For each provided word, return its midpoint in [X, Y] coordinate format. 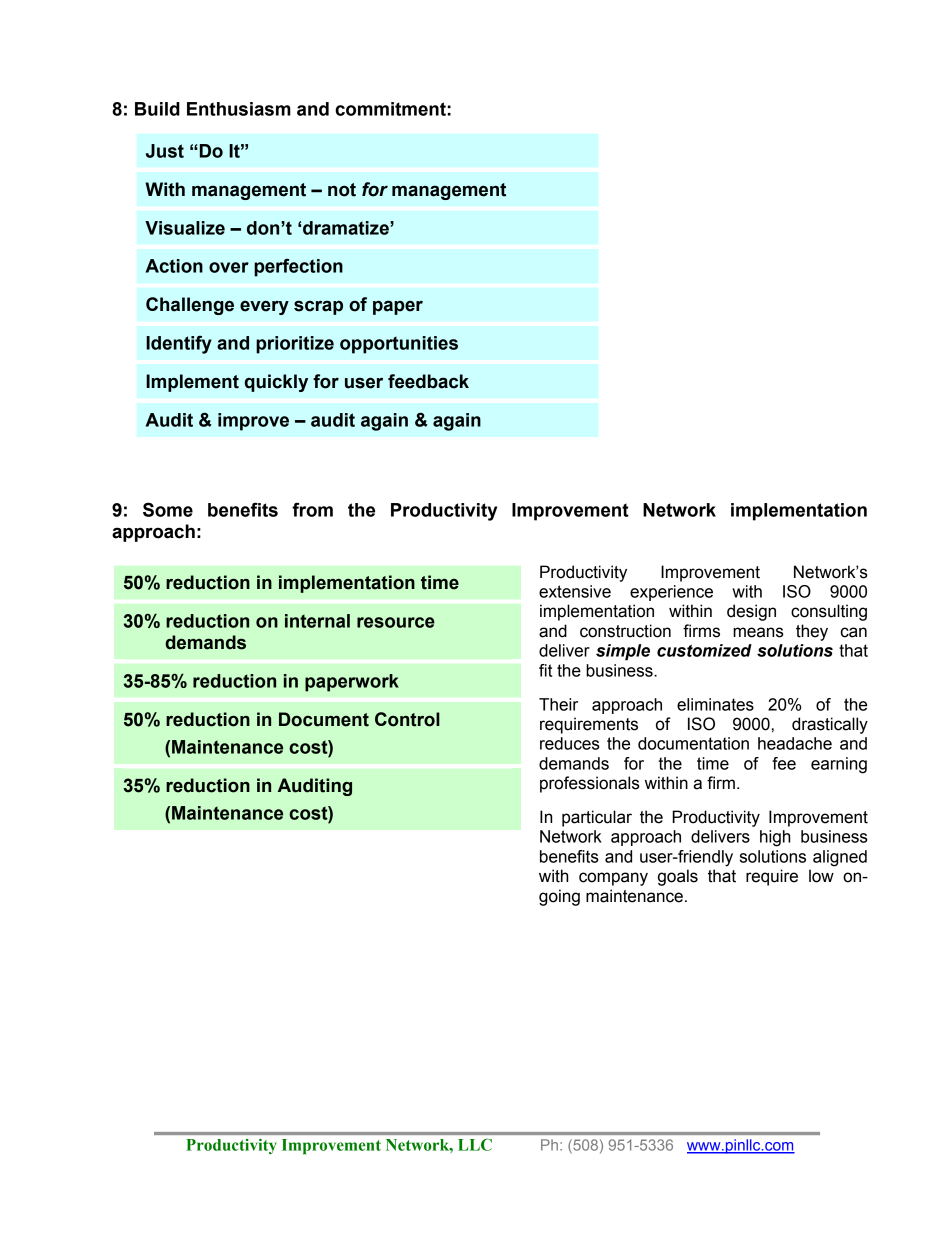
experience [671, 593]
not [342, 190]
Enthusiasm [239, 109]
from [312, 509]
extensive [575, 591]
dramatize [347, 228]
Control [407, 719]
